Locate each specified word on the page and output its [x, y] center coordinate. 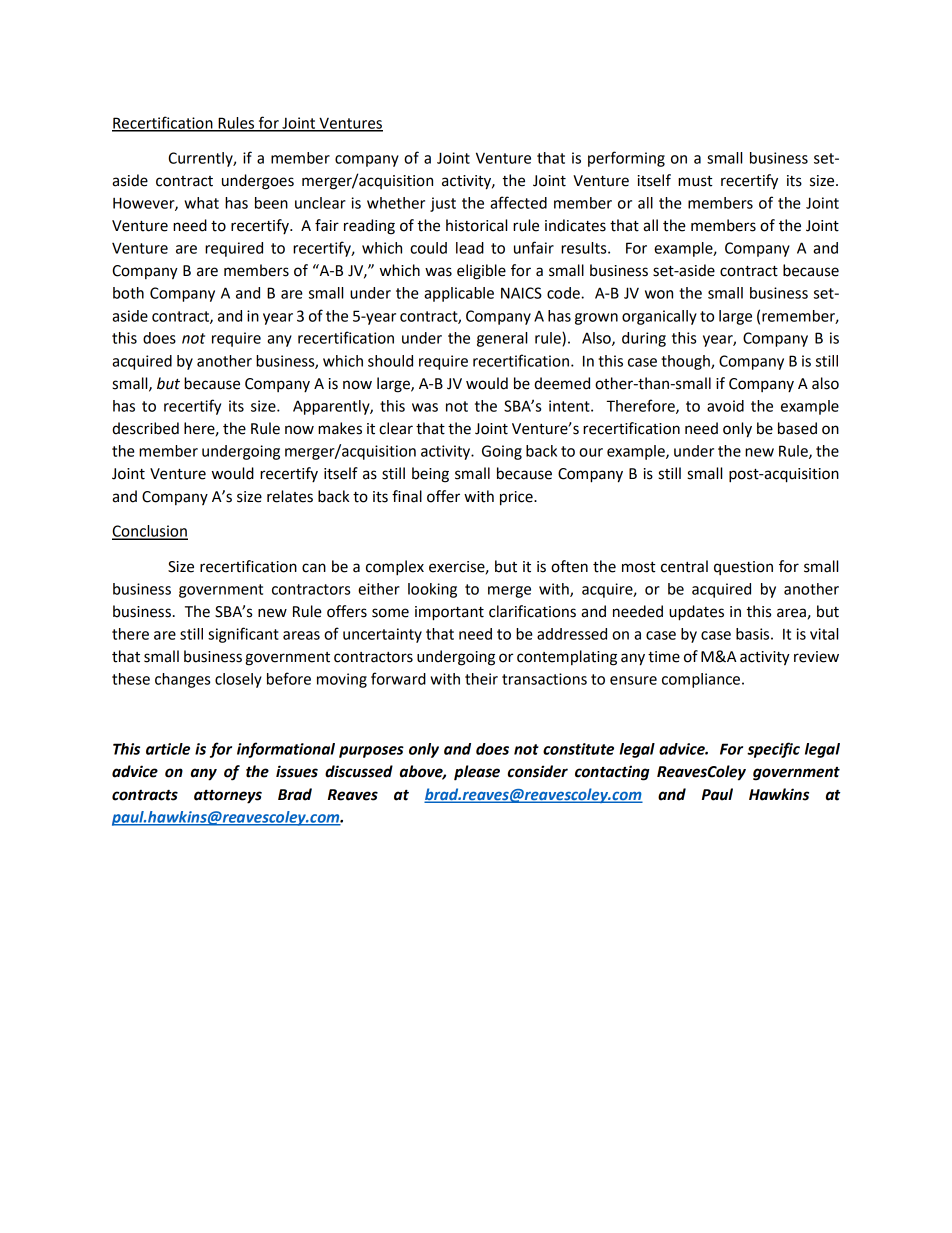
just [443, 204]
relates [290, 496]
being [430, 475]
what [201, 203]
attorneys [228, 796]
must [695, 181]
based [797, 428]
